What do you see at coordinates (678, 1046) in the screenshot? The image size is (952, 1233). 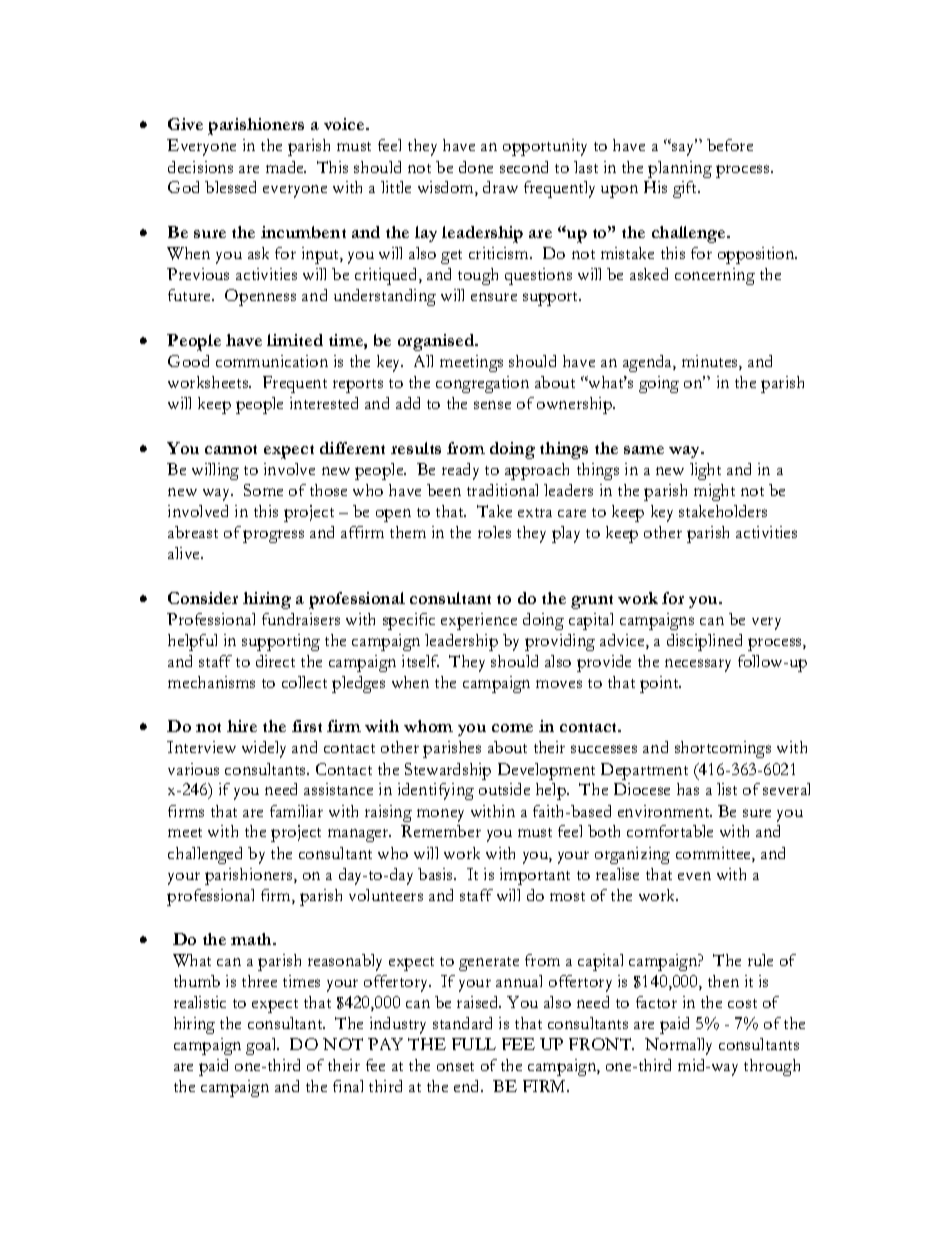 I see `Normally` at bounding box center [678, 1046].
